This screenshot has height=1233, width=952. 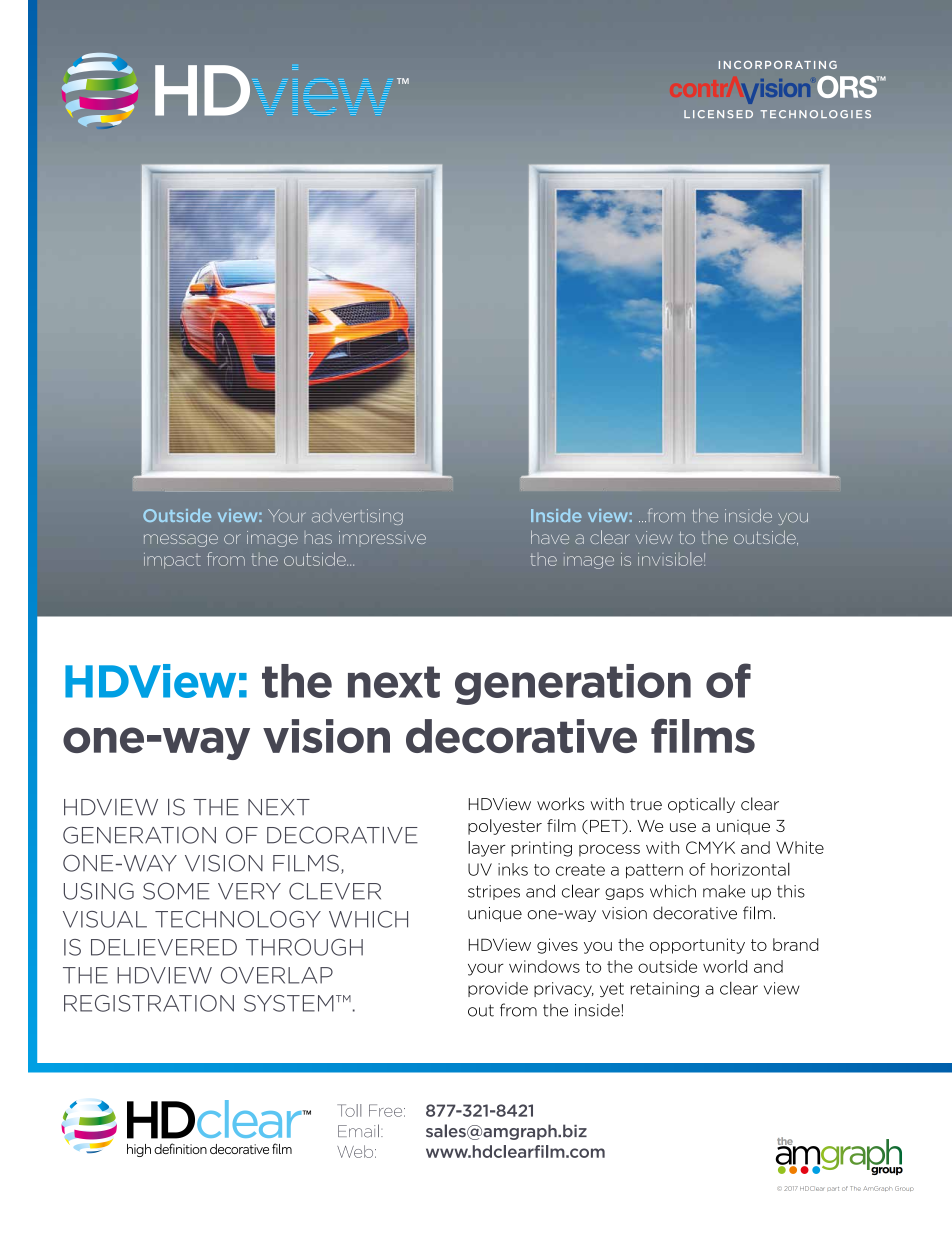 I want to click on impressive, so click(x=382, y=537).
